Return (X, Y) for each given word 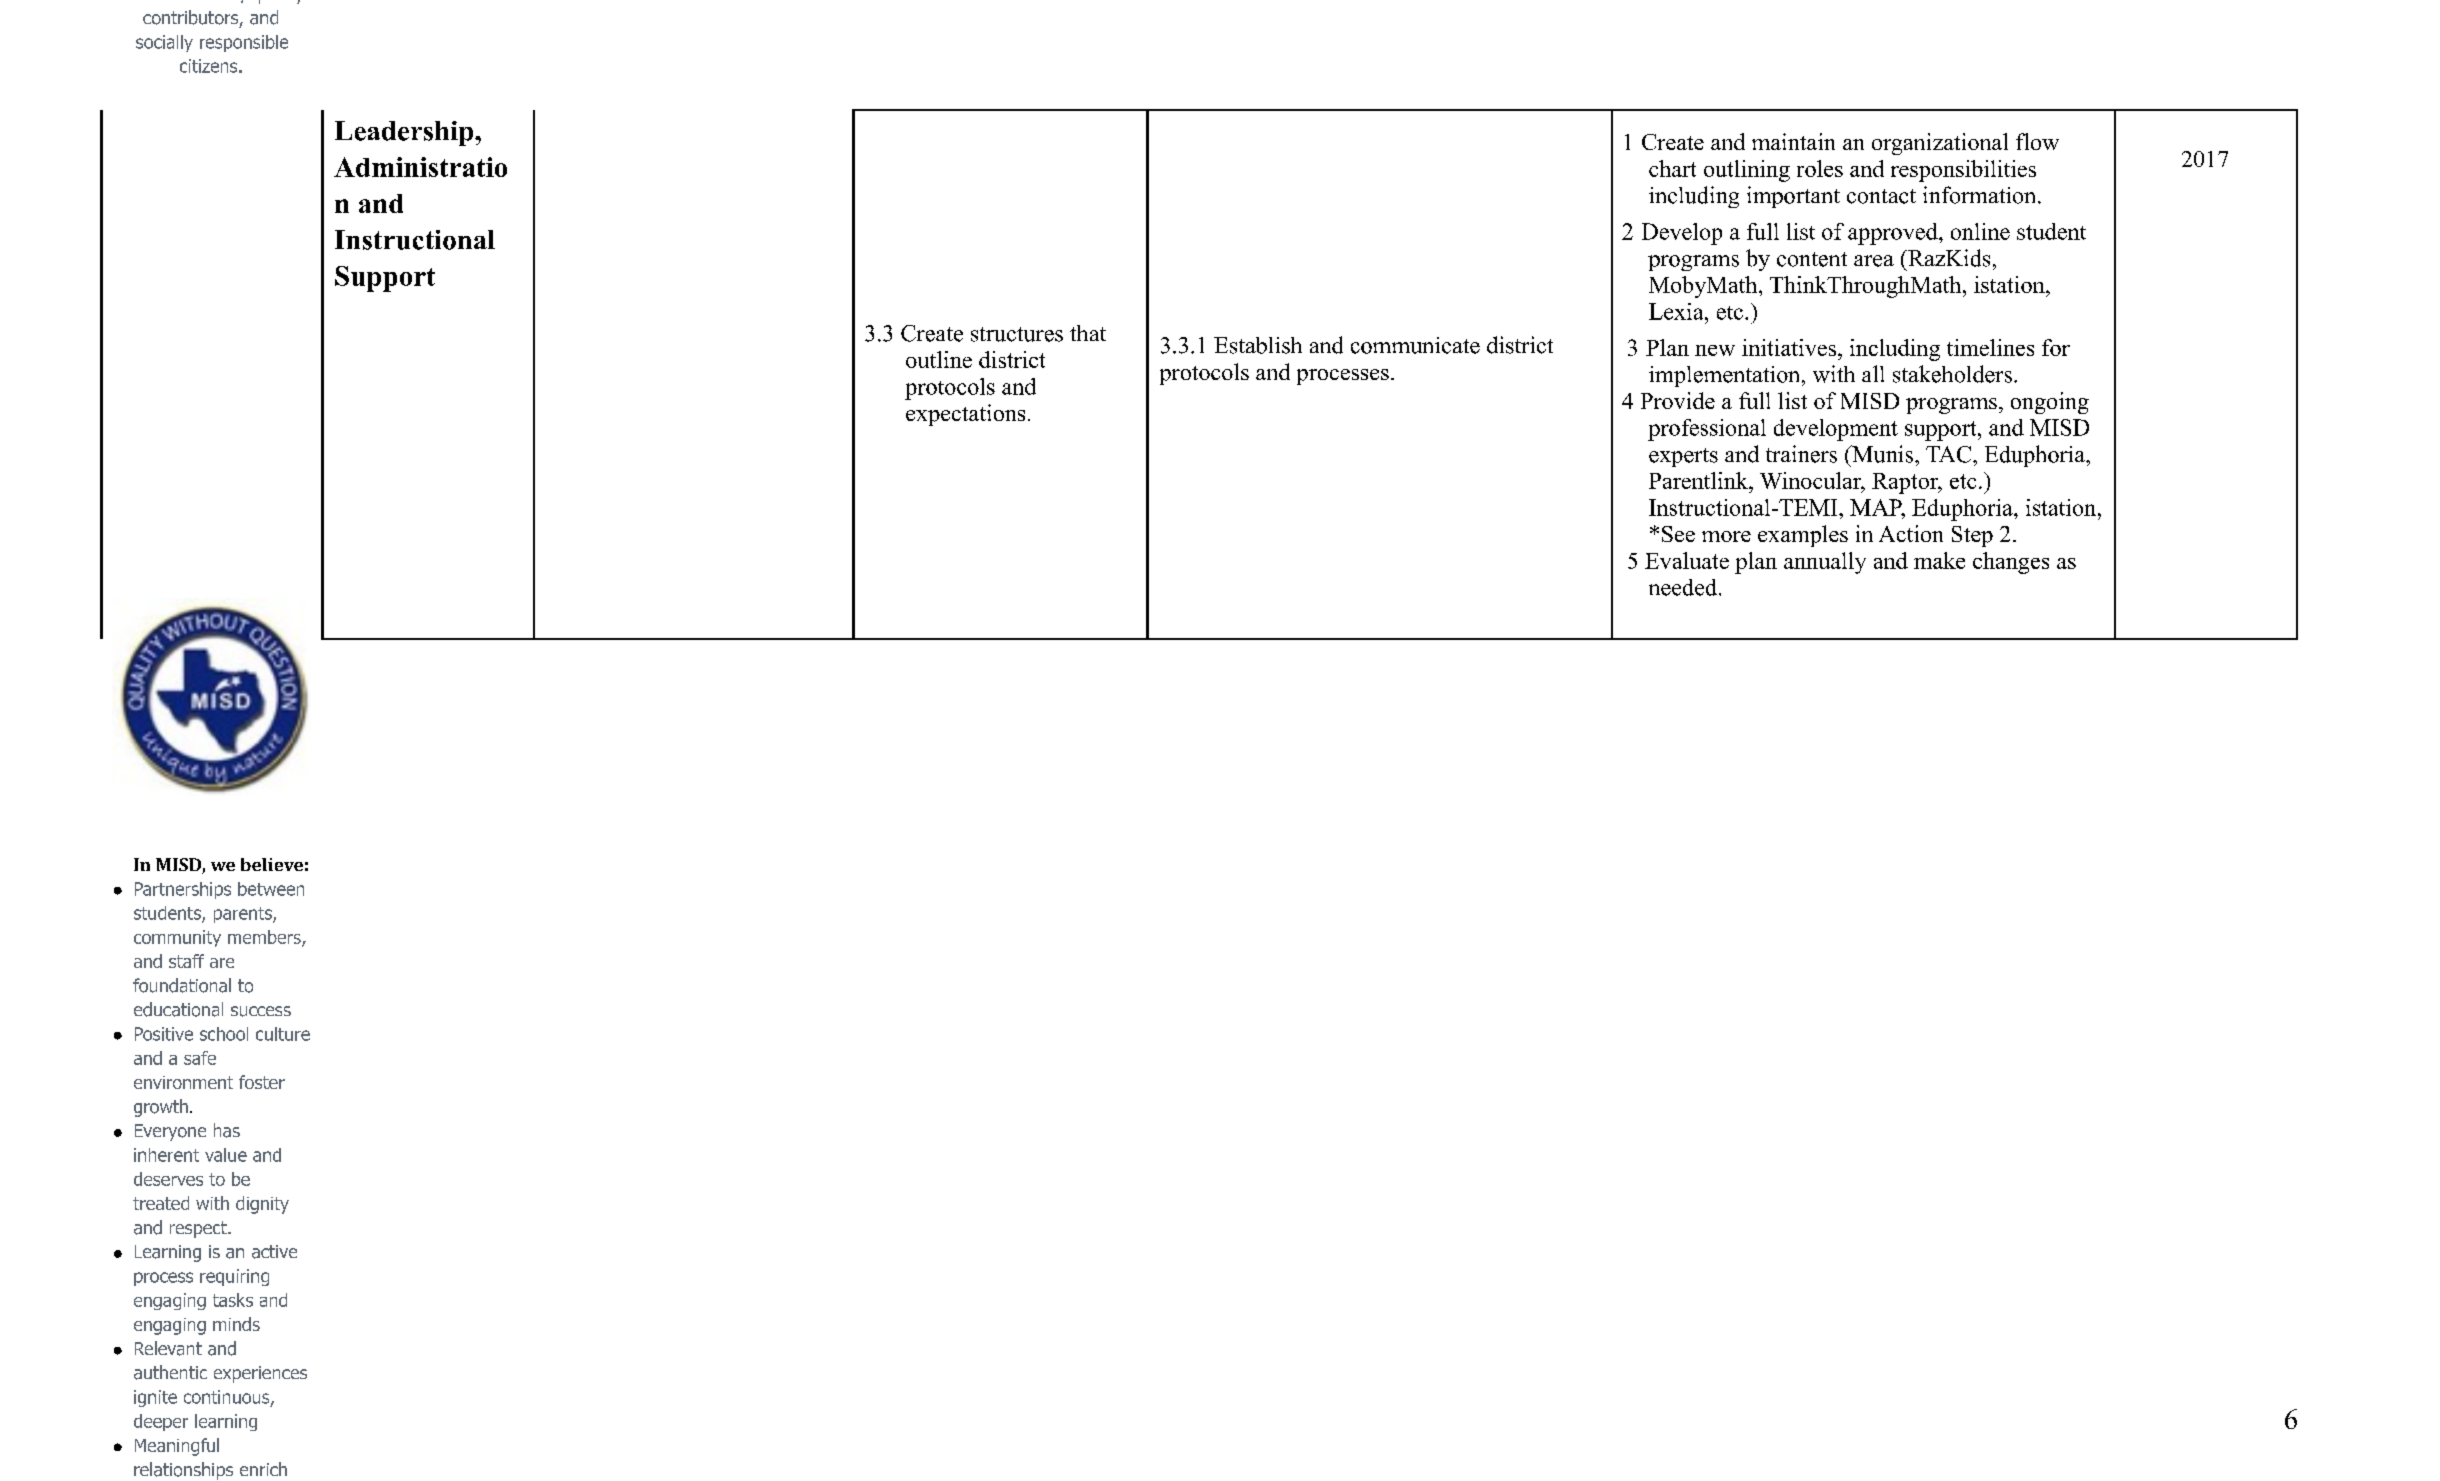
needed (1684, 587)
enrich (263, 1469)
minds (236, 1324)
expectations (965, 415)
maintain (1793, 141)
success (261, 1011)
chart (1672, 168)
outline (939, 359)
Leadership (405, 133)
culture (283, 1034)
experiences (260, 1374)
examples (1803, 536)
